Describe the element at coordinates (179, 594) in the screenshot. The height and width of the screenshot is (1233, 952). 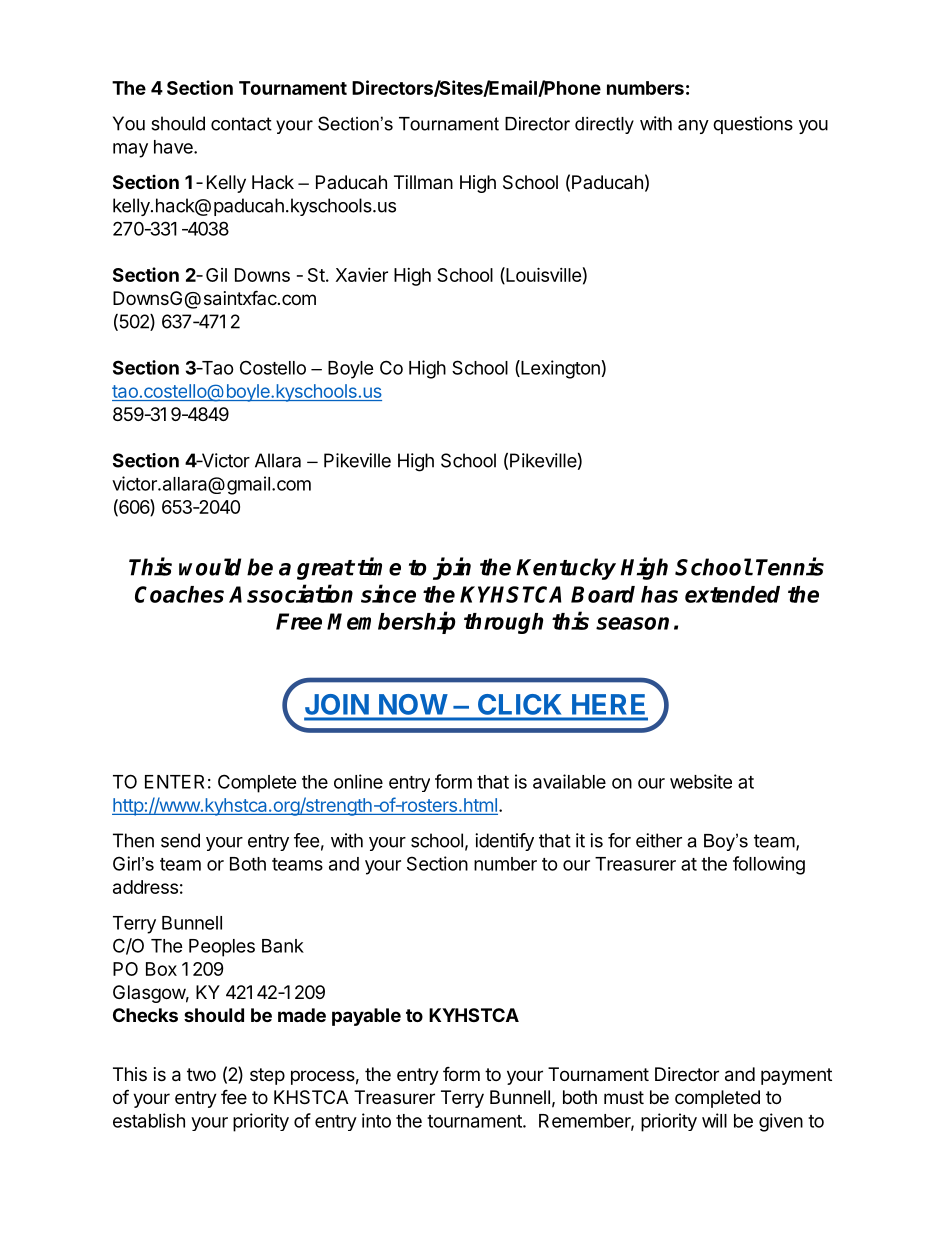
I see `Coaches` at that location.
